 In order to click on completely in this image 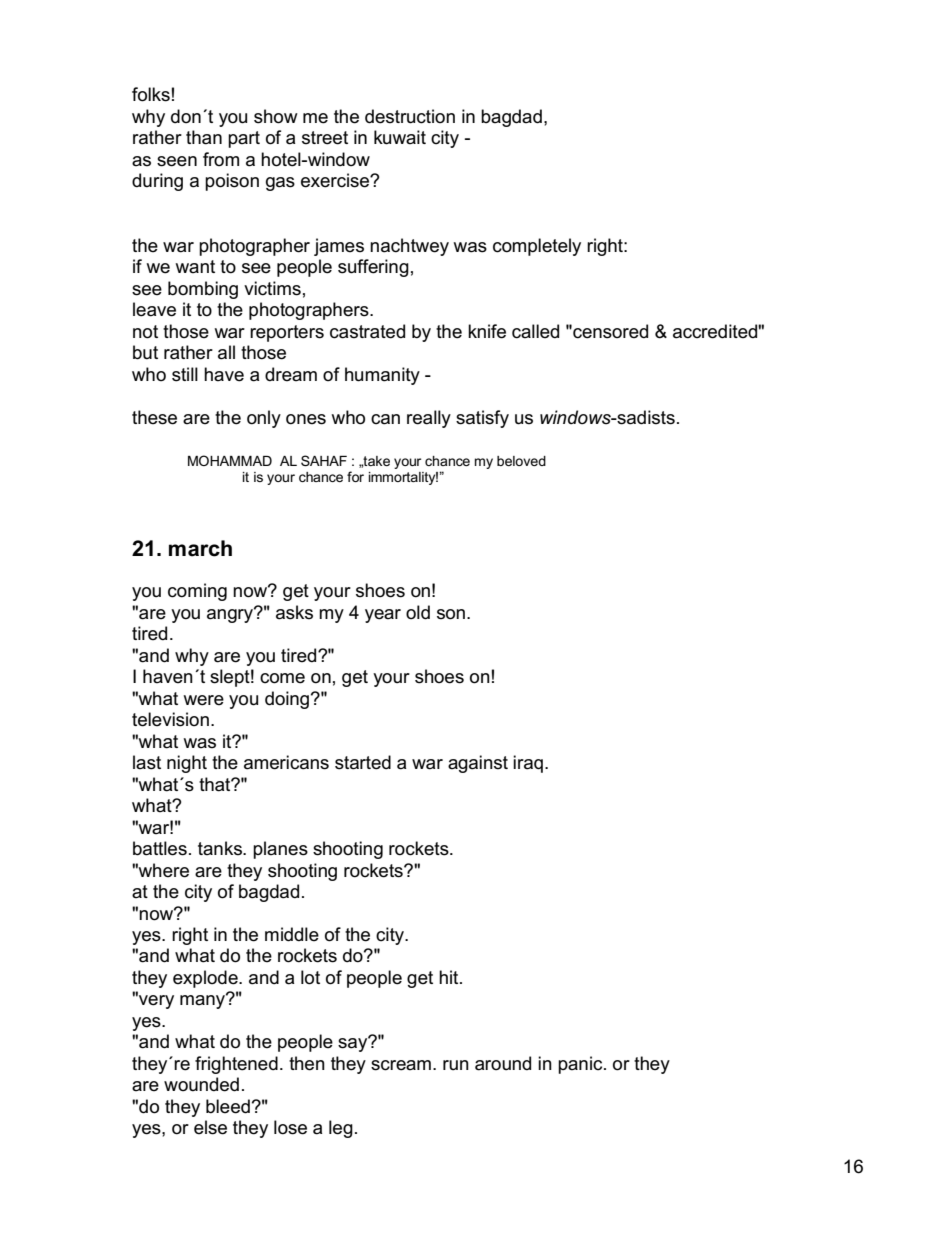, I will do `click(537, 247)`.
